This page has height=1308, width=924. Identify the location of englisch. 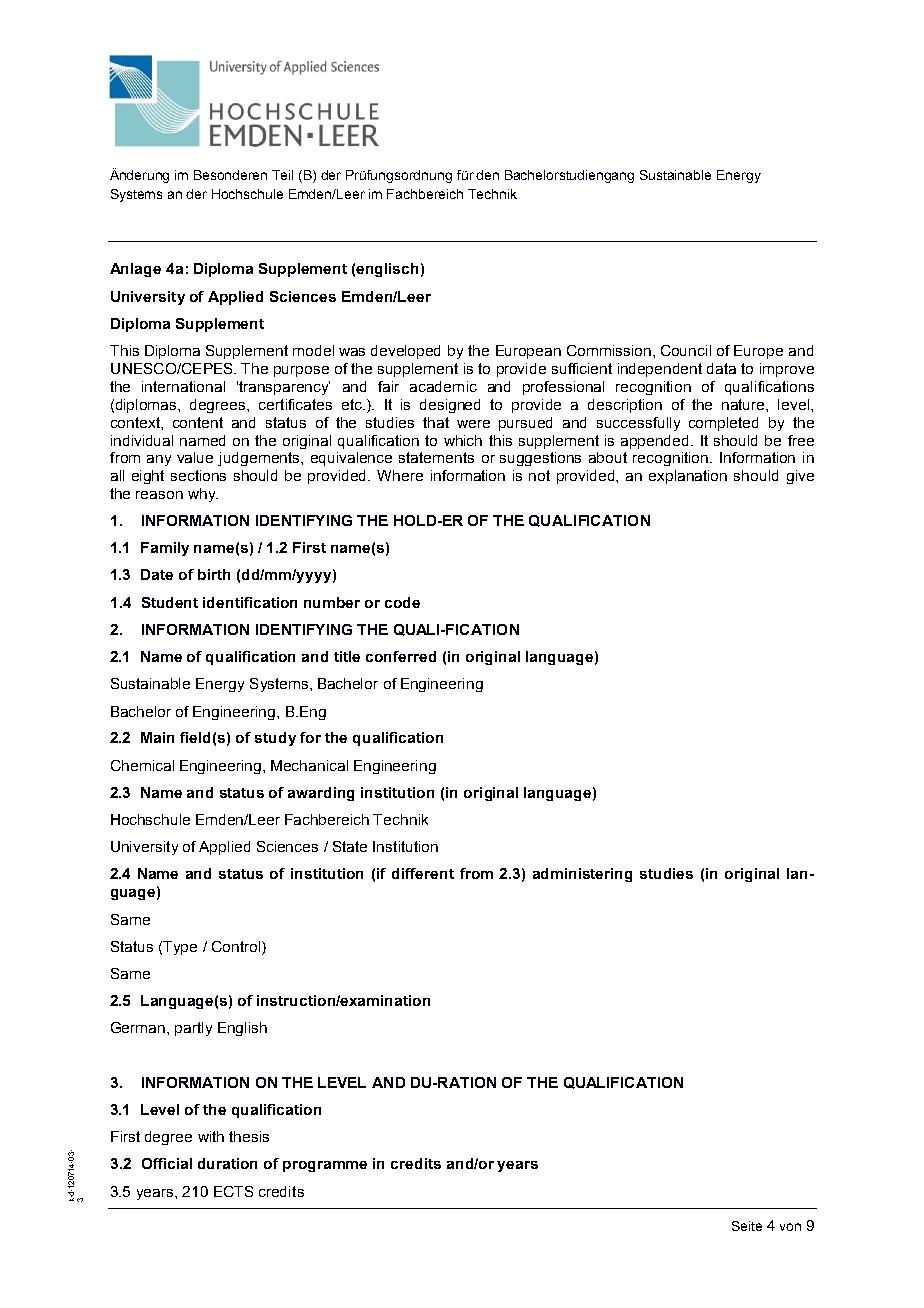
(387, 270).
